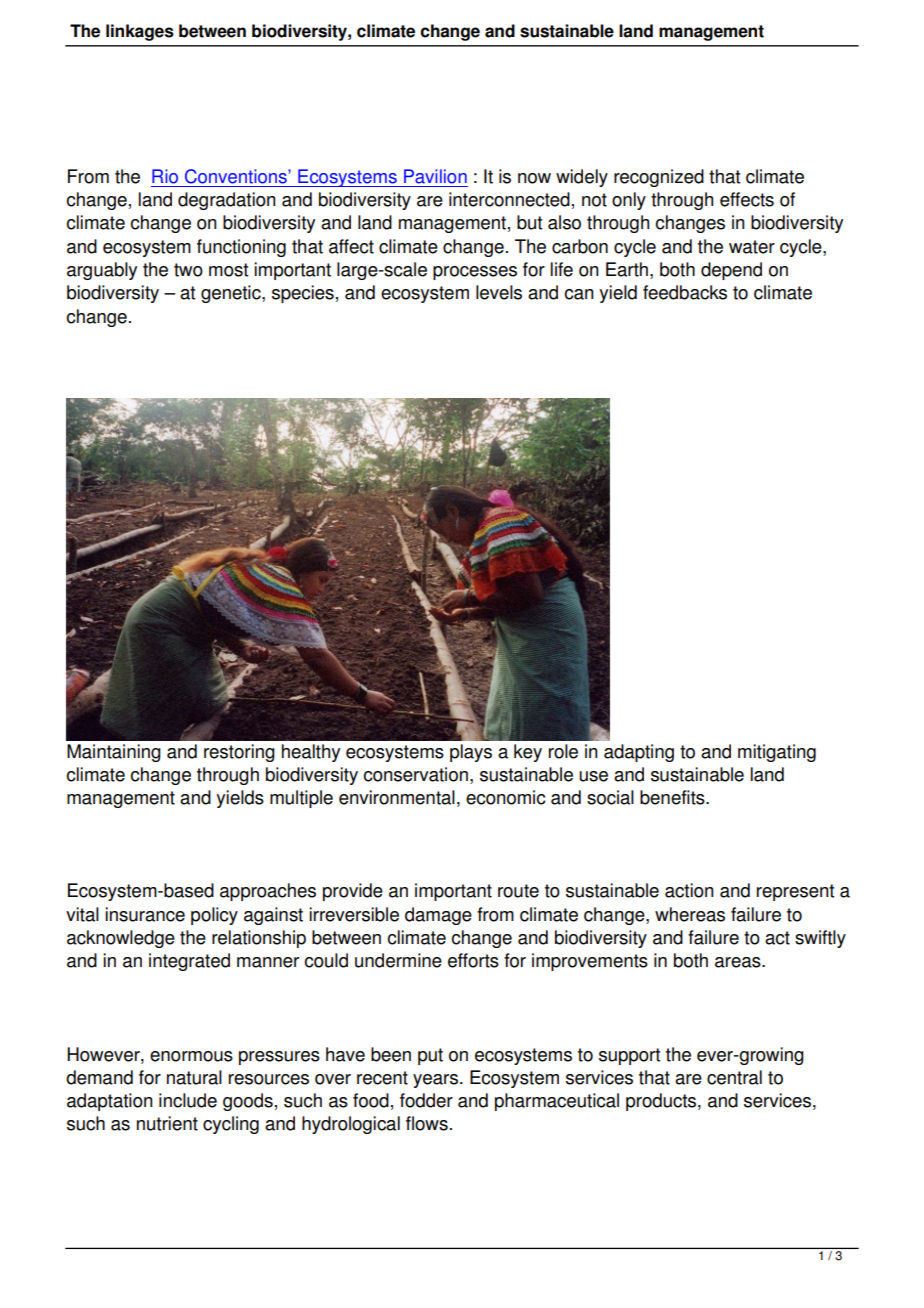 The height and width of the image is (1308, 924). Describe the element at coordinates (397, 797) in the image. I see `environmental` at that location.
